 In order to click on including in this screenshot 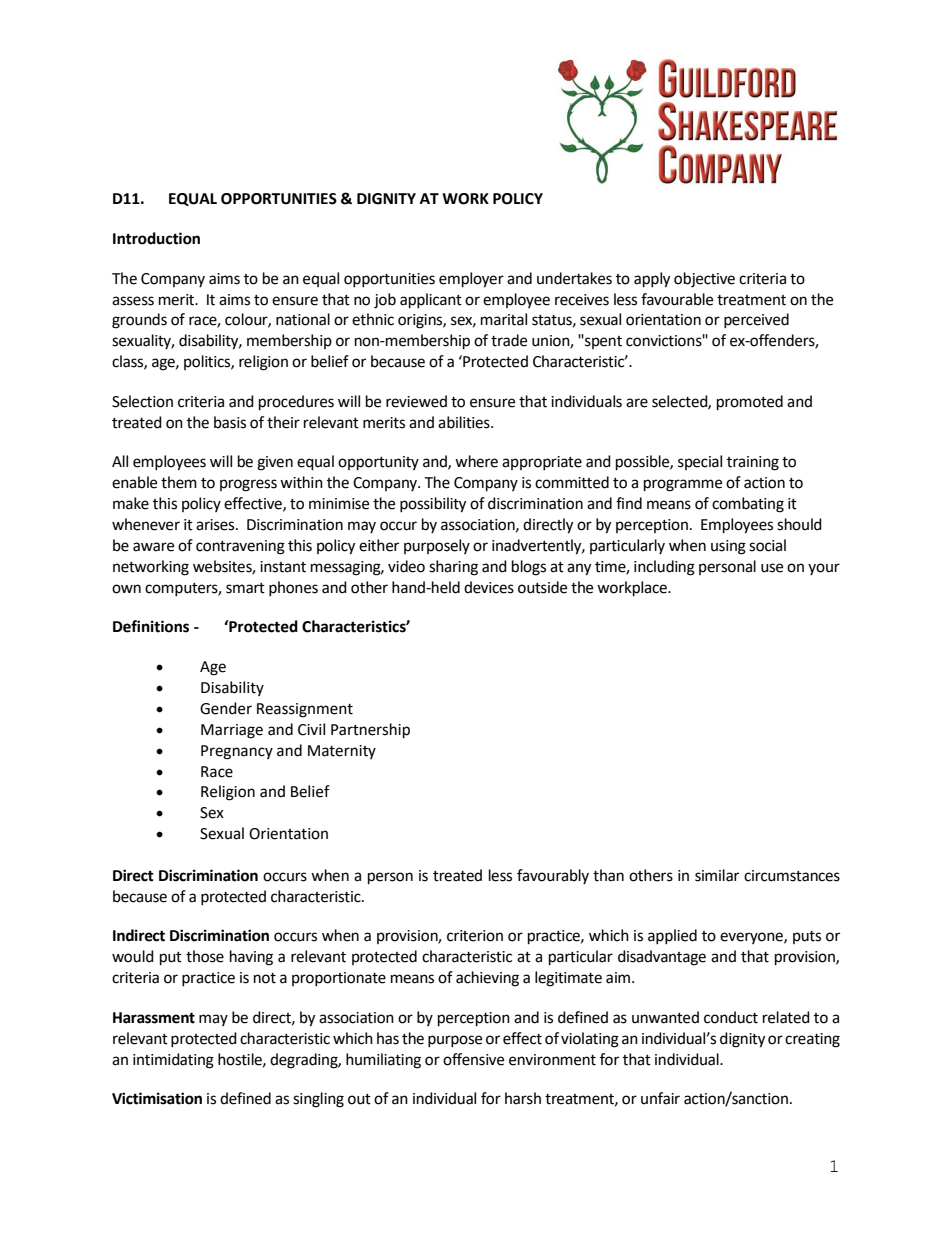, I will do `click(664, 568)`.
